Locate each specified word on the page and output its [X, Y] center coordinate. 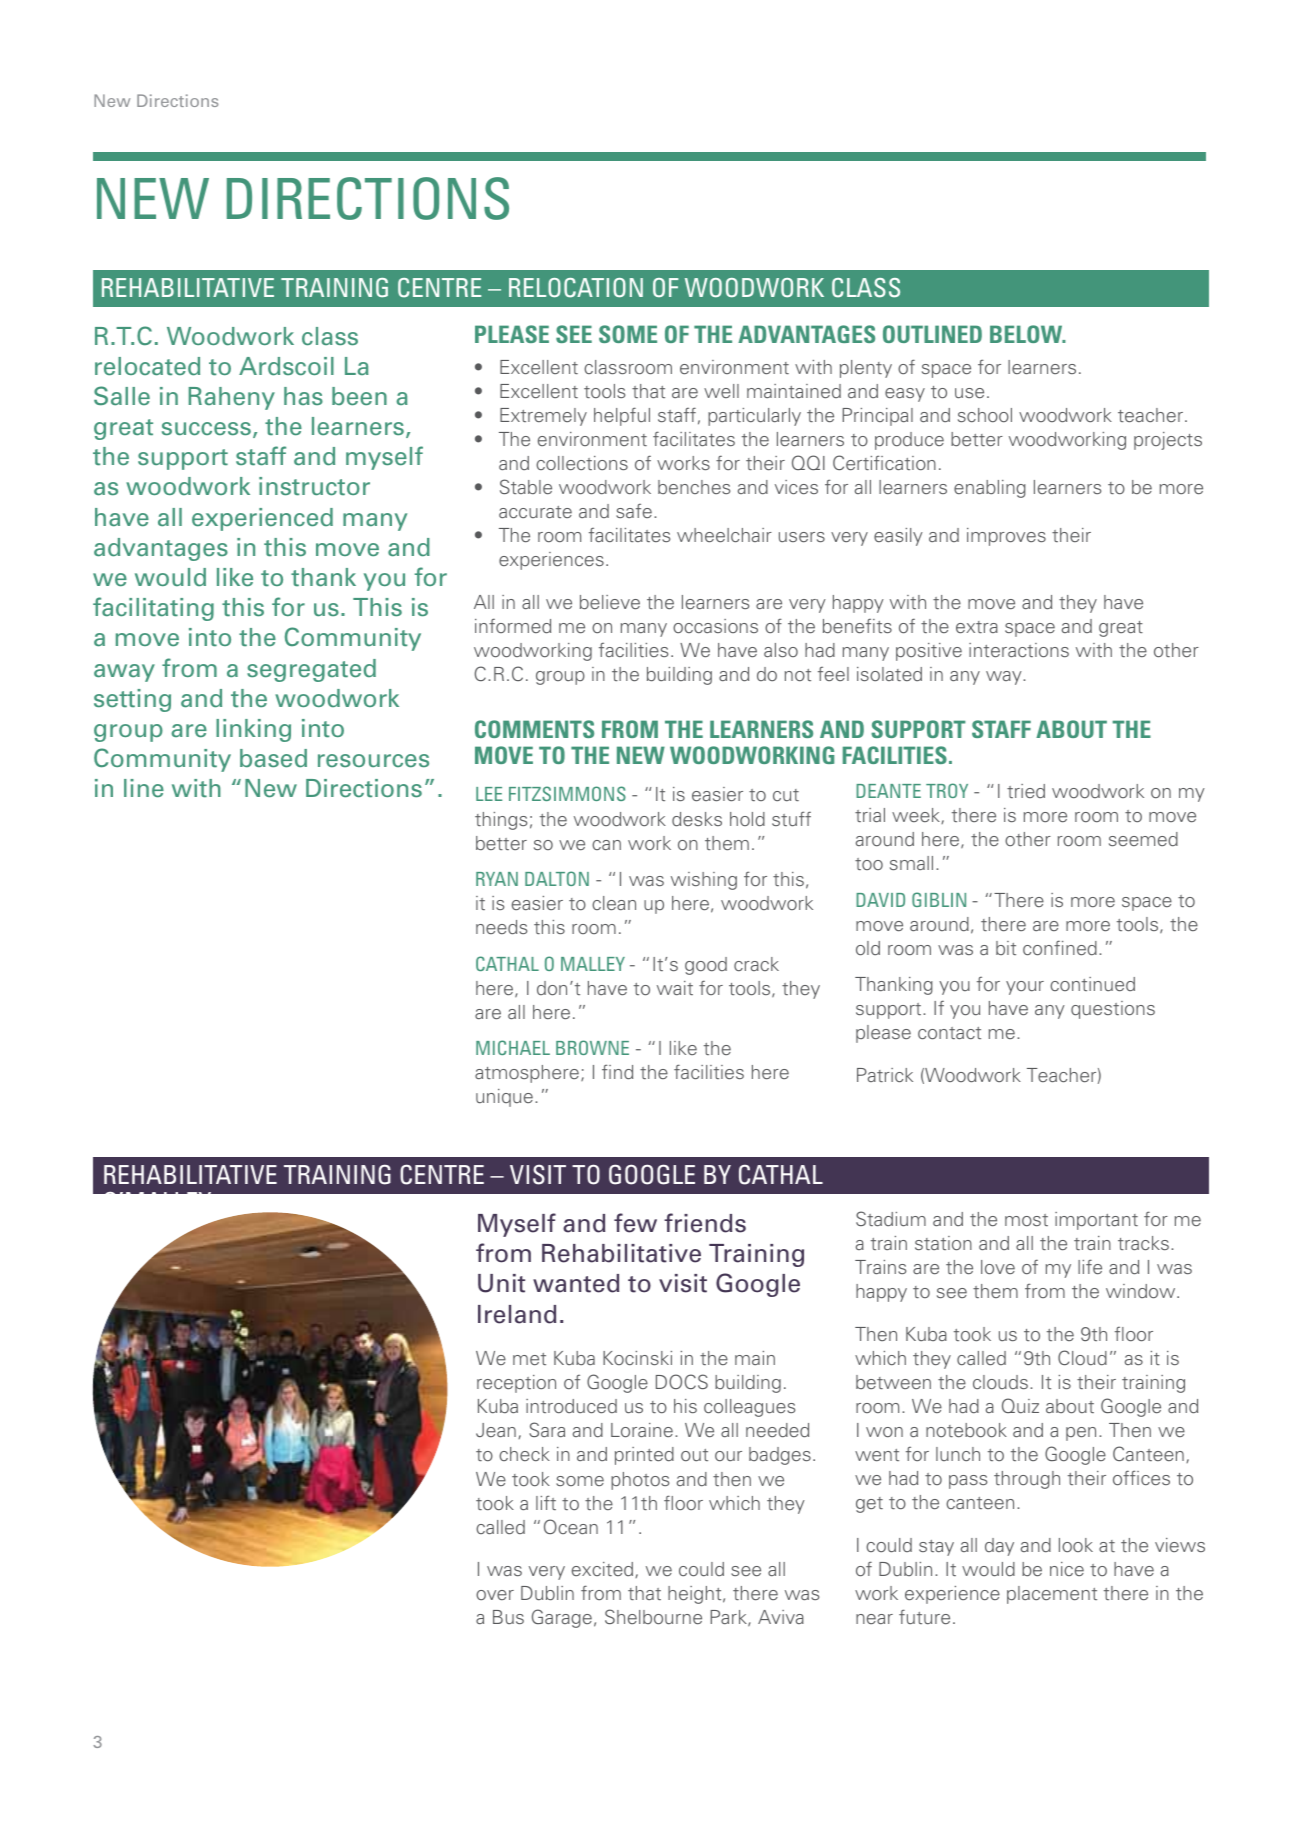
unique [504, 1098]
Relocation [576, 288]
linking [253, 730]
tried [1026, 791]
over [495, 1595]
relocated [147, 366]
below [1027, 334]
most [1026, 1220]
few [635, 1223]
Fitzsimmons [567, 793]
